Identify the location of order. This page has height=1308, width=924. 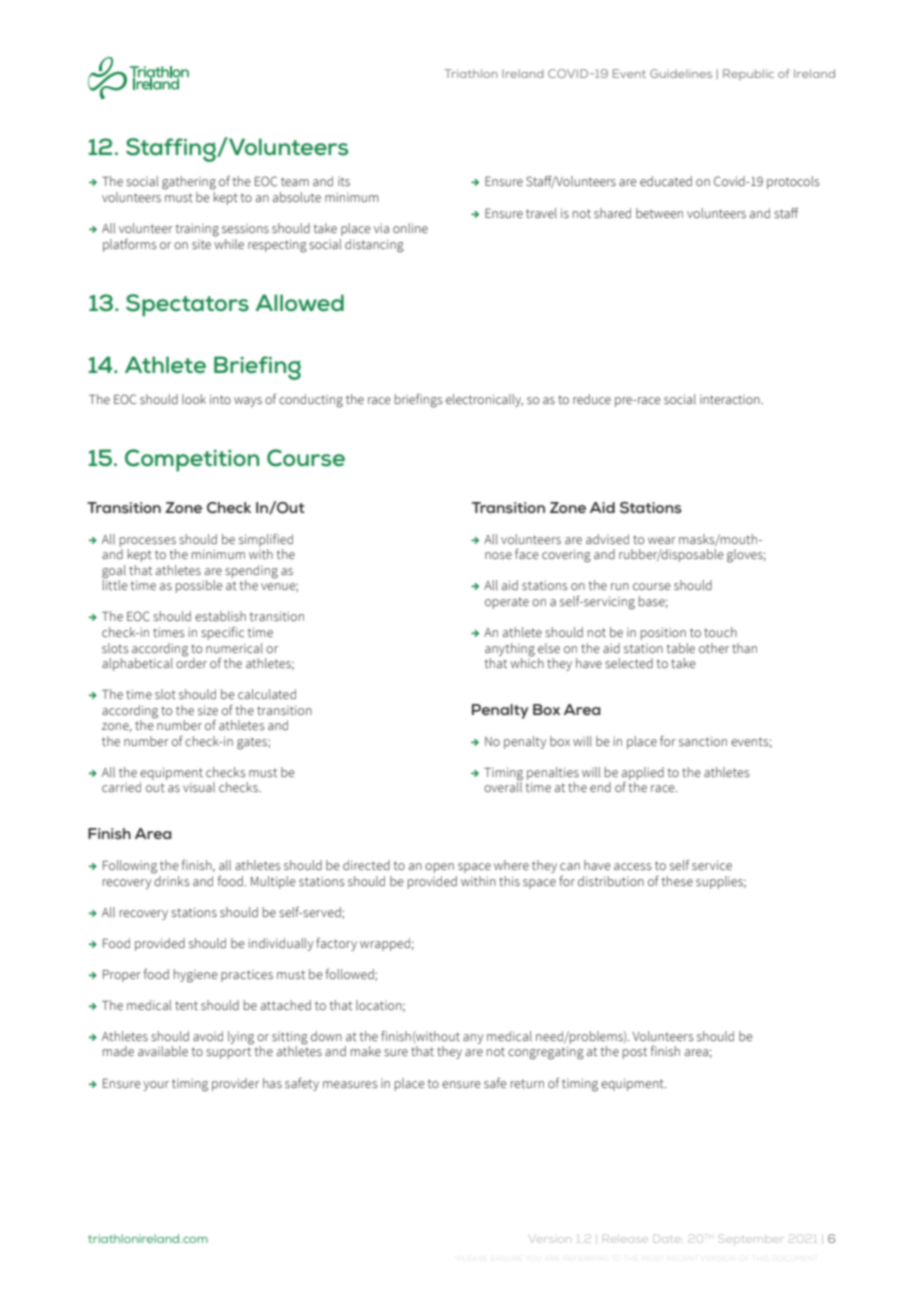
(191, 662).
